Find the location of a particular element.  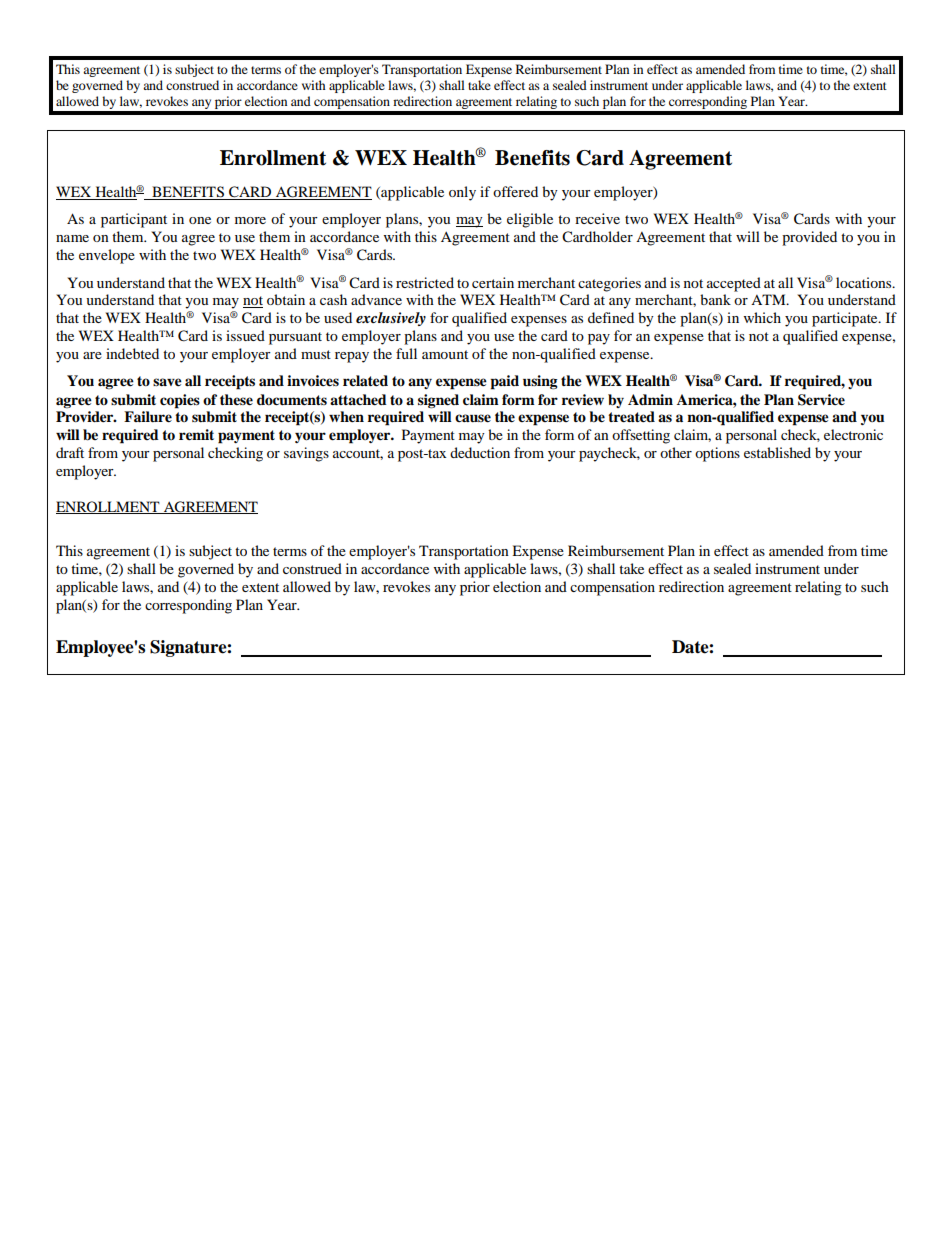

paid is located at coordinates (504, 382).
